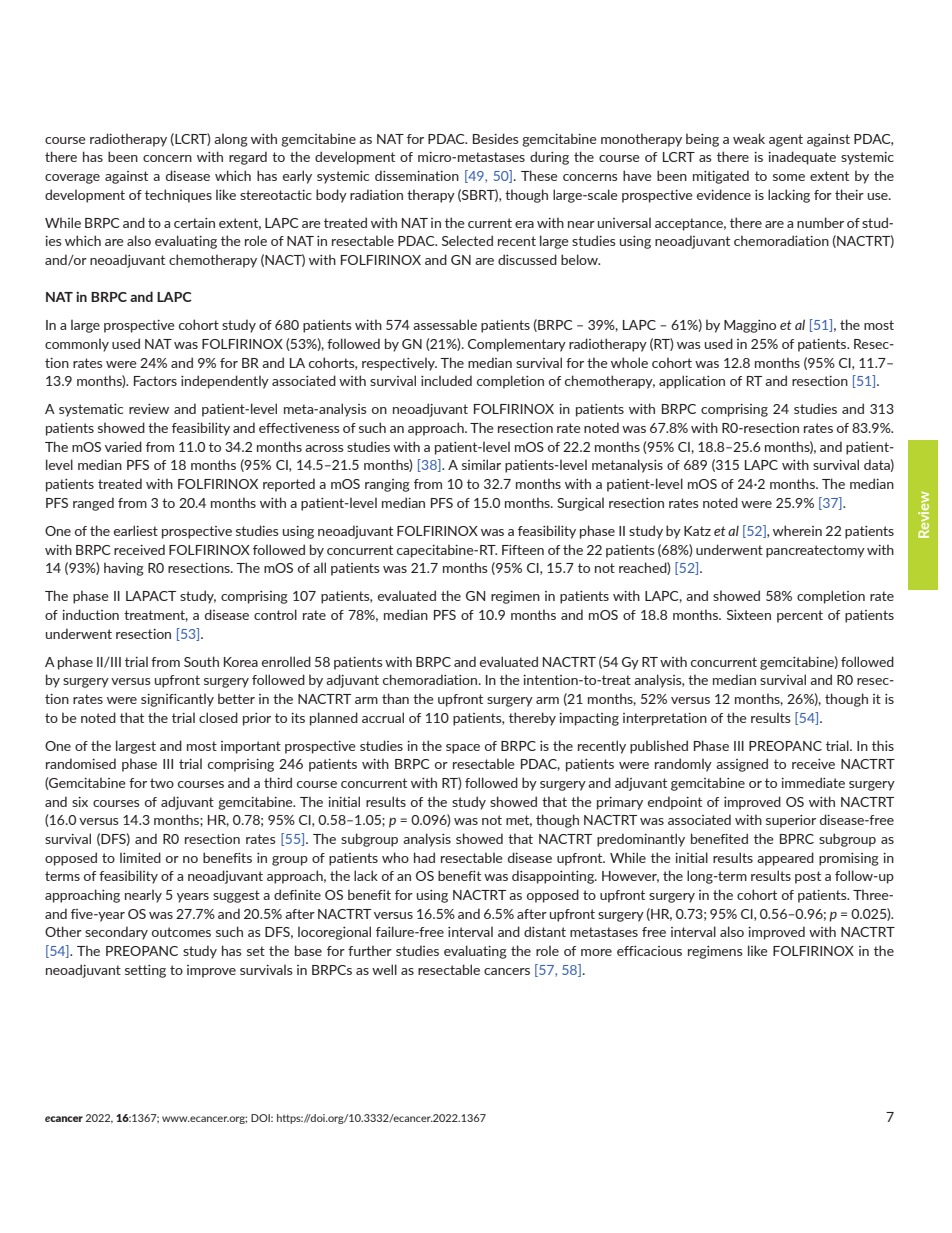 This screenshot has height=1233, width=952. I want to click on Factors, so click(155, 381).
